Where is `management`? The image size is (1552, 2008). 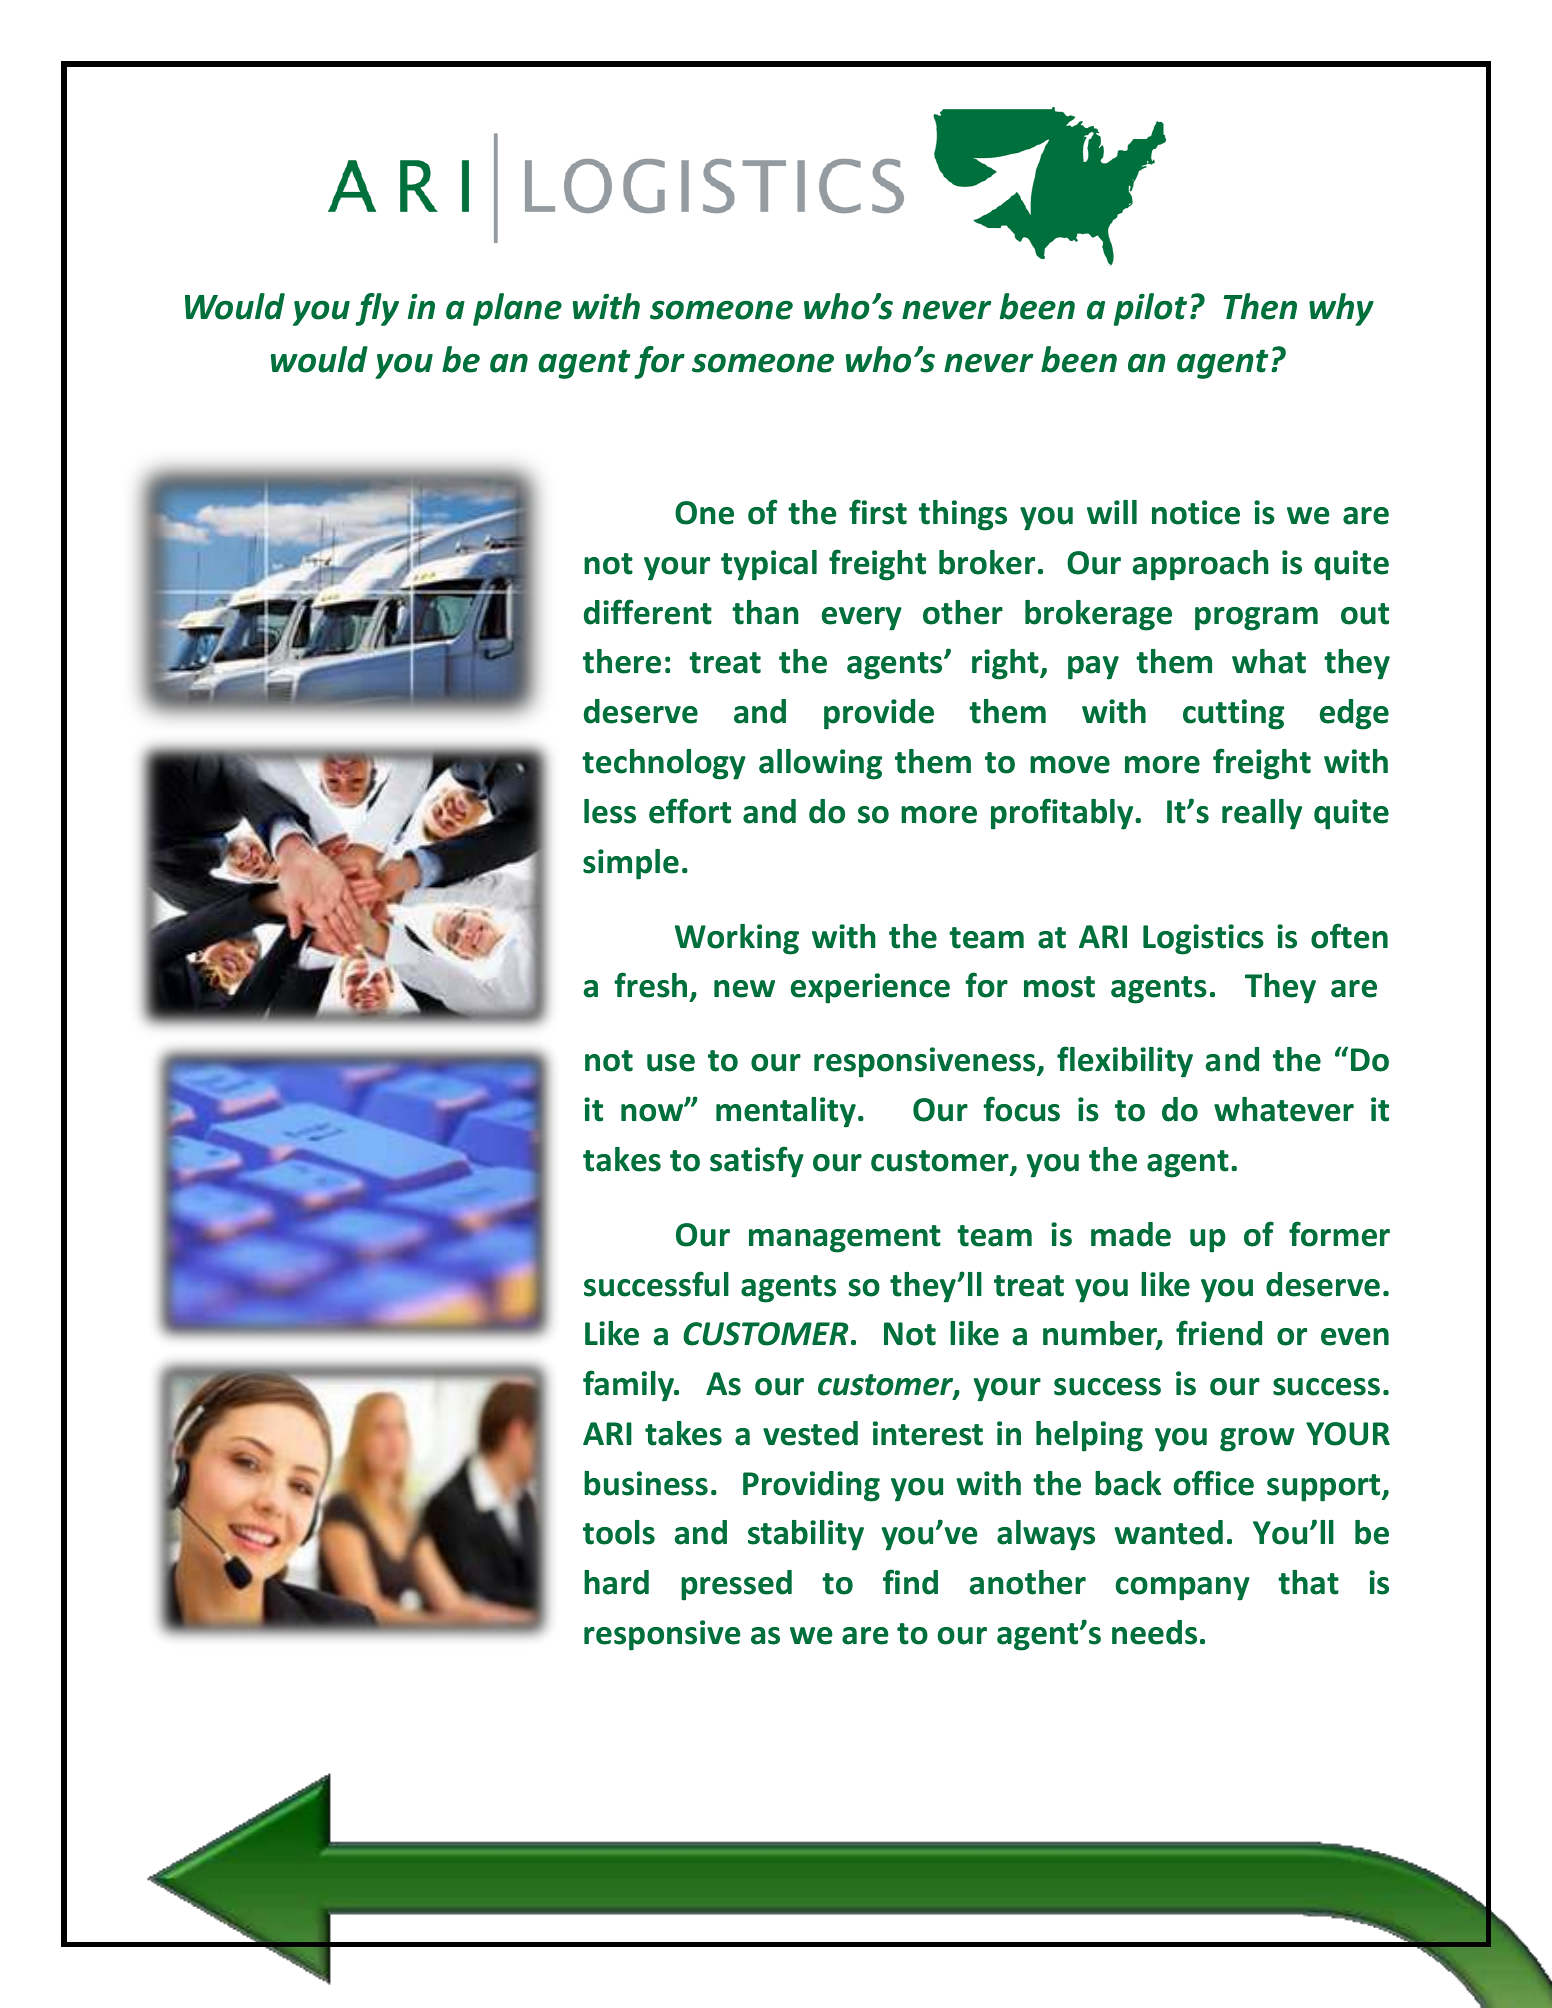 management is located at coordinates (845, 1239).
